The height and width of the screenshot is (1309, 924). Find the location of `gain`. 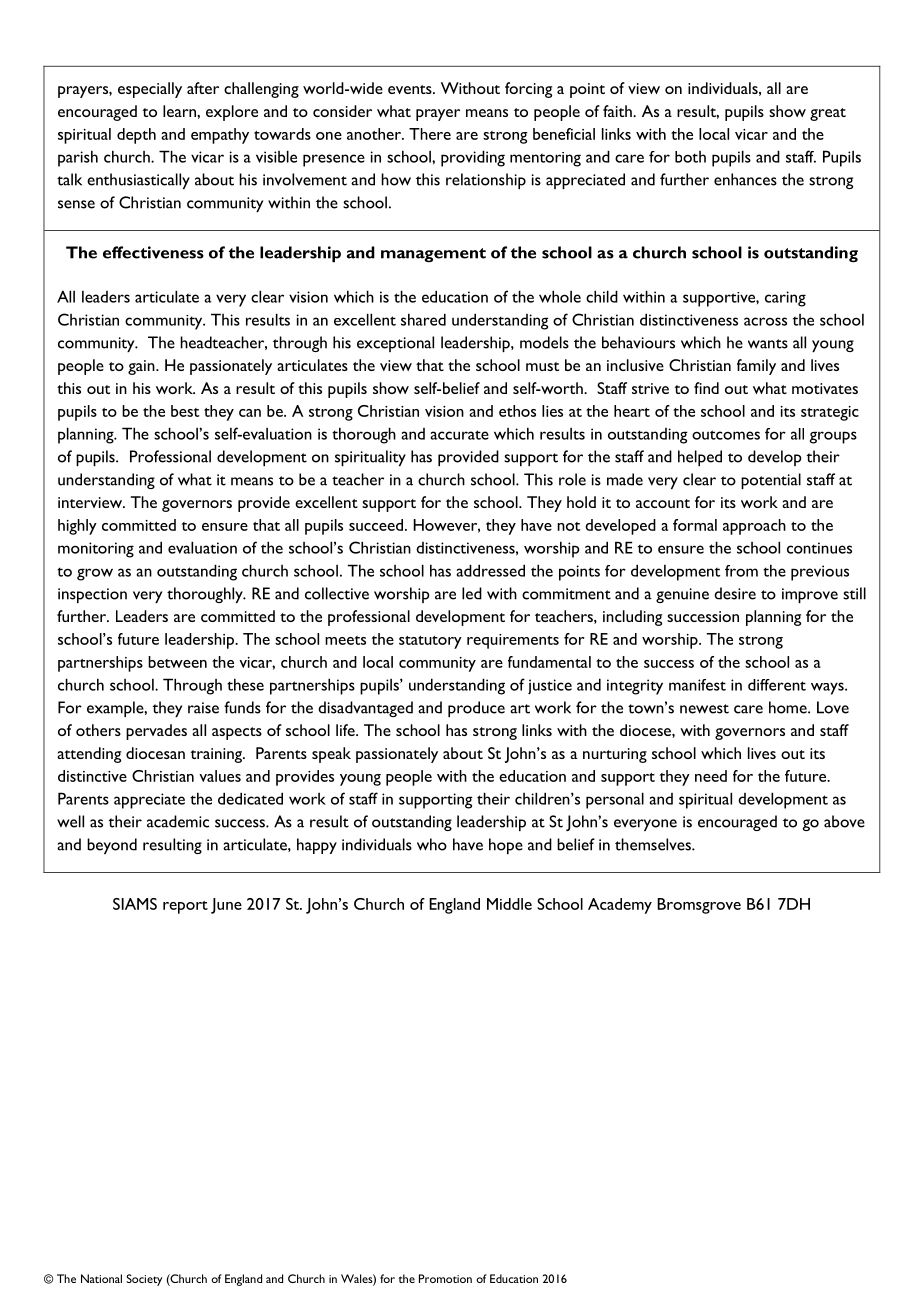

gain is located at coordinates (142, 367).
